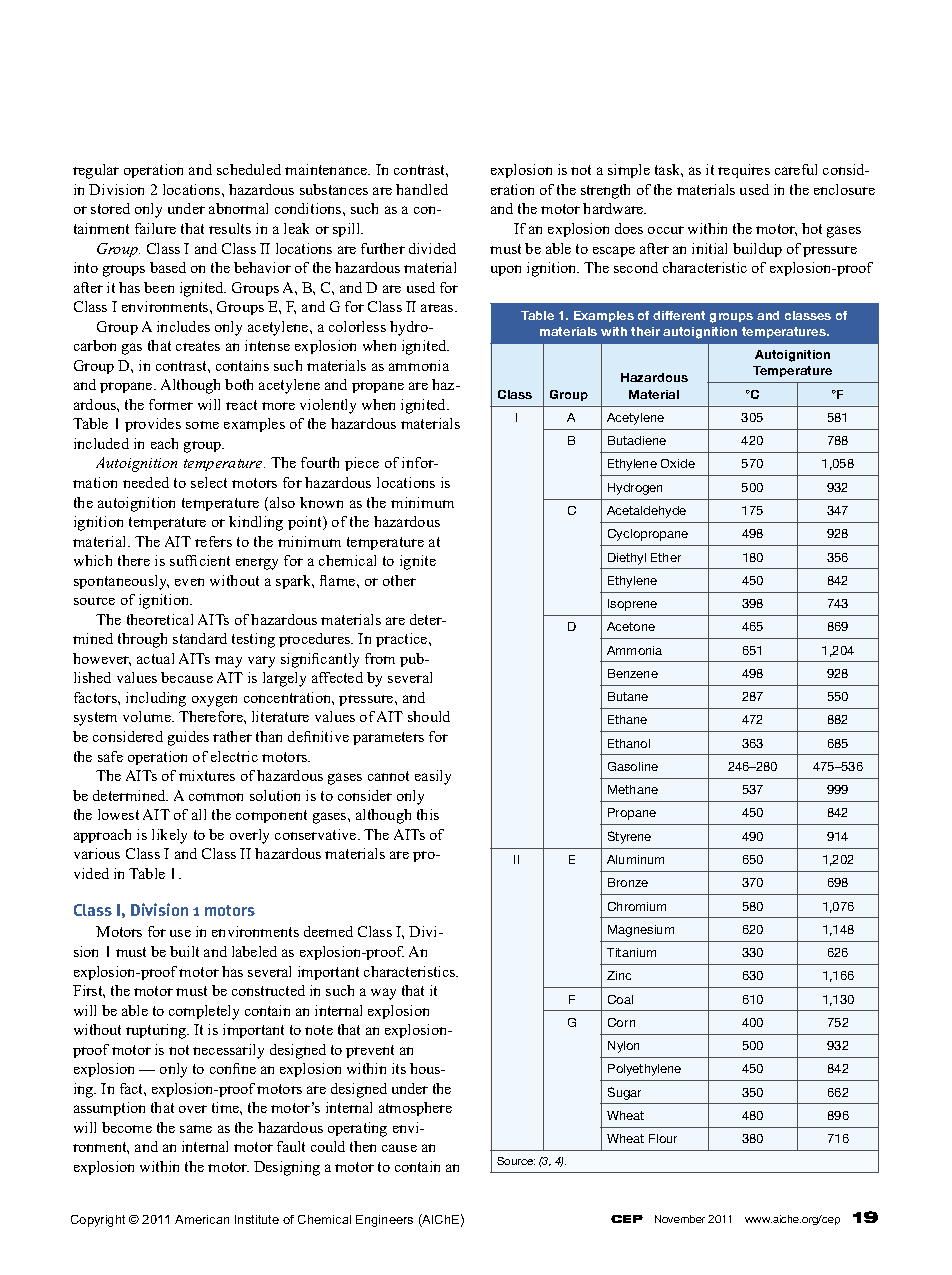 The width and height of the image is (952, 1275). I want to click on November, so click(680, 1219).
